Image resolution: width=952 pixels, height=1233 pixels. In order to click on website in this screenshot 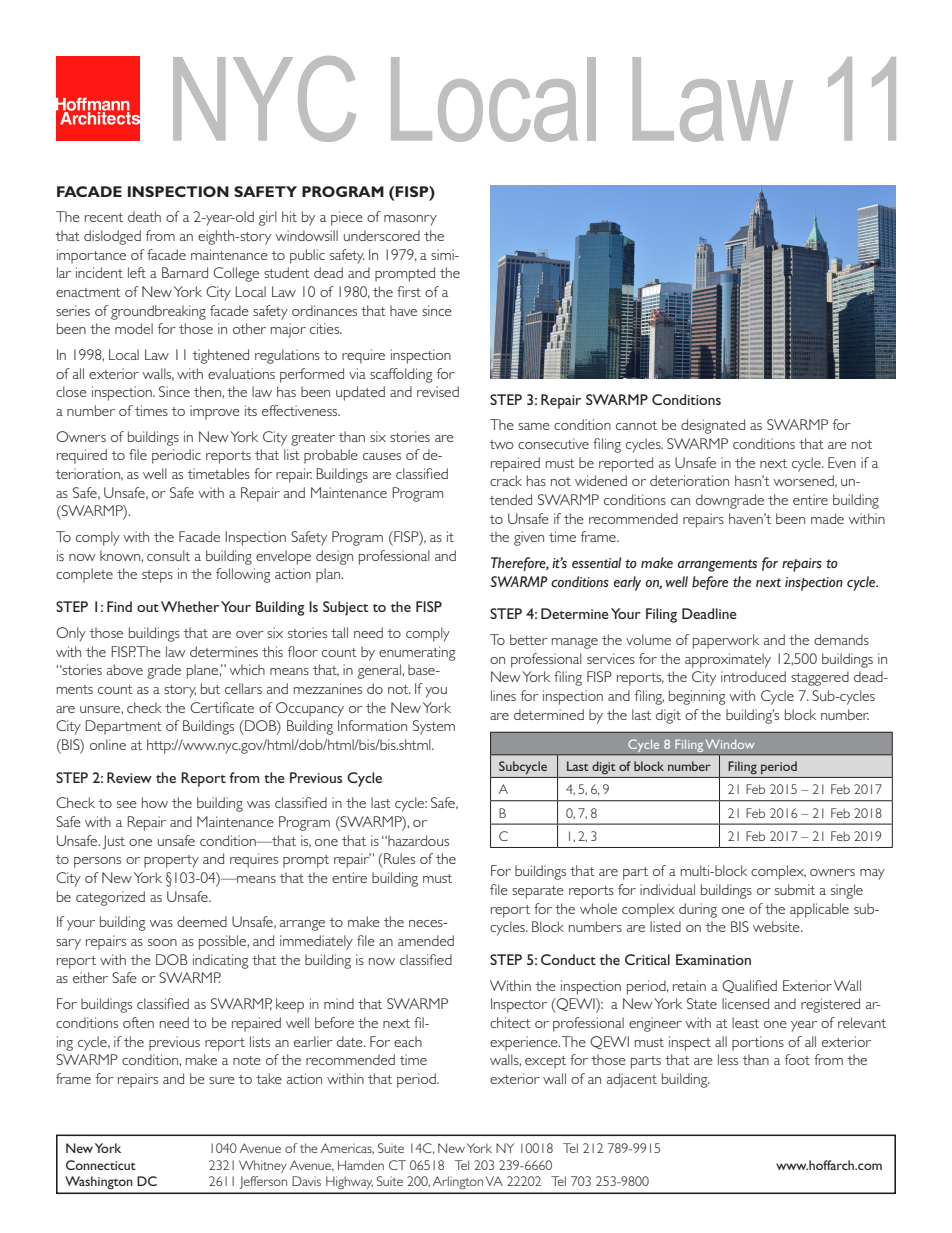, I will do `click(777, 926)`.
